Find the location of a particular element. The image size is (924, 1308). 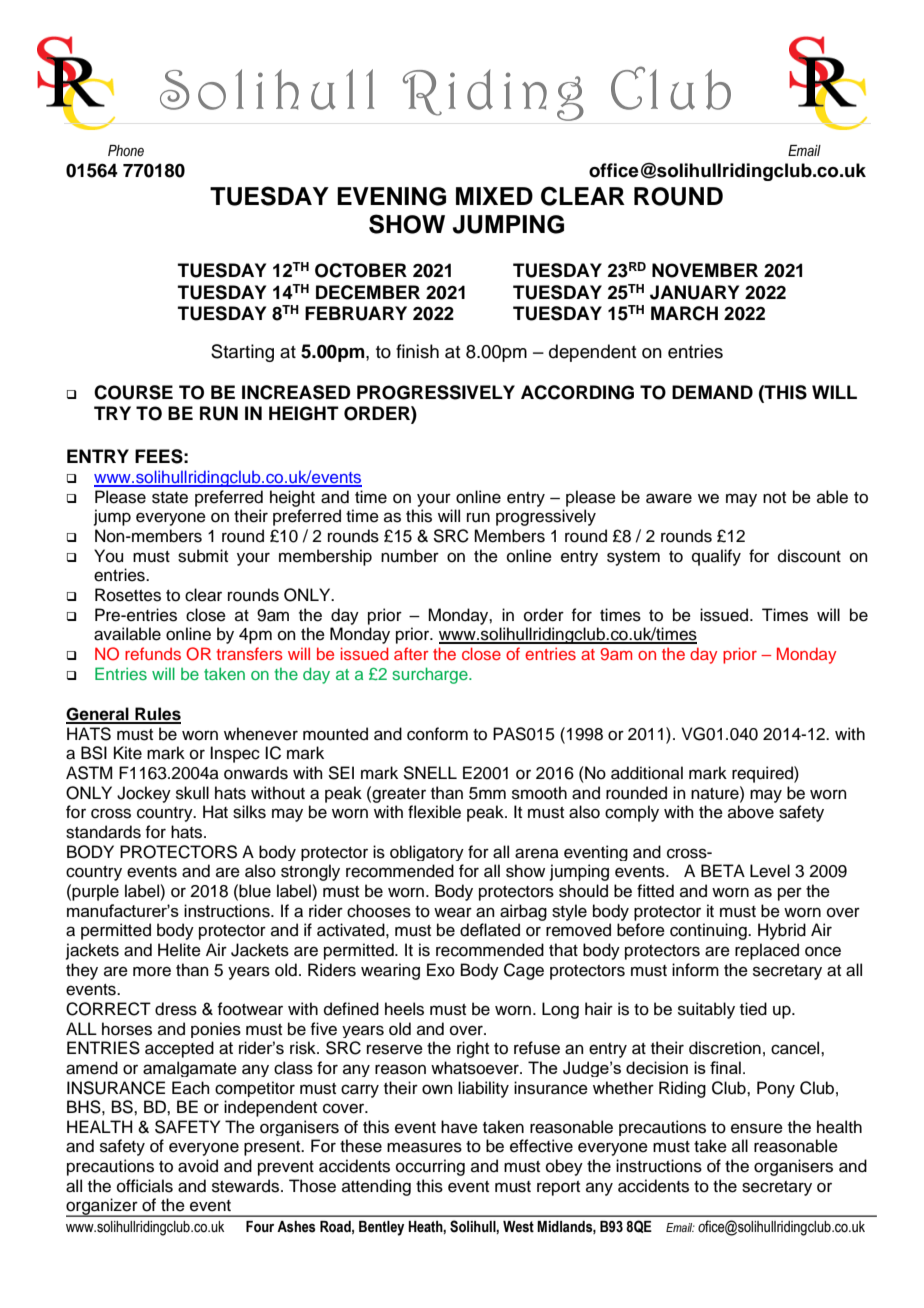

officials is located at coordinates (145, 1186).
